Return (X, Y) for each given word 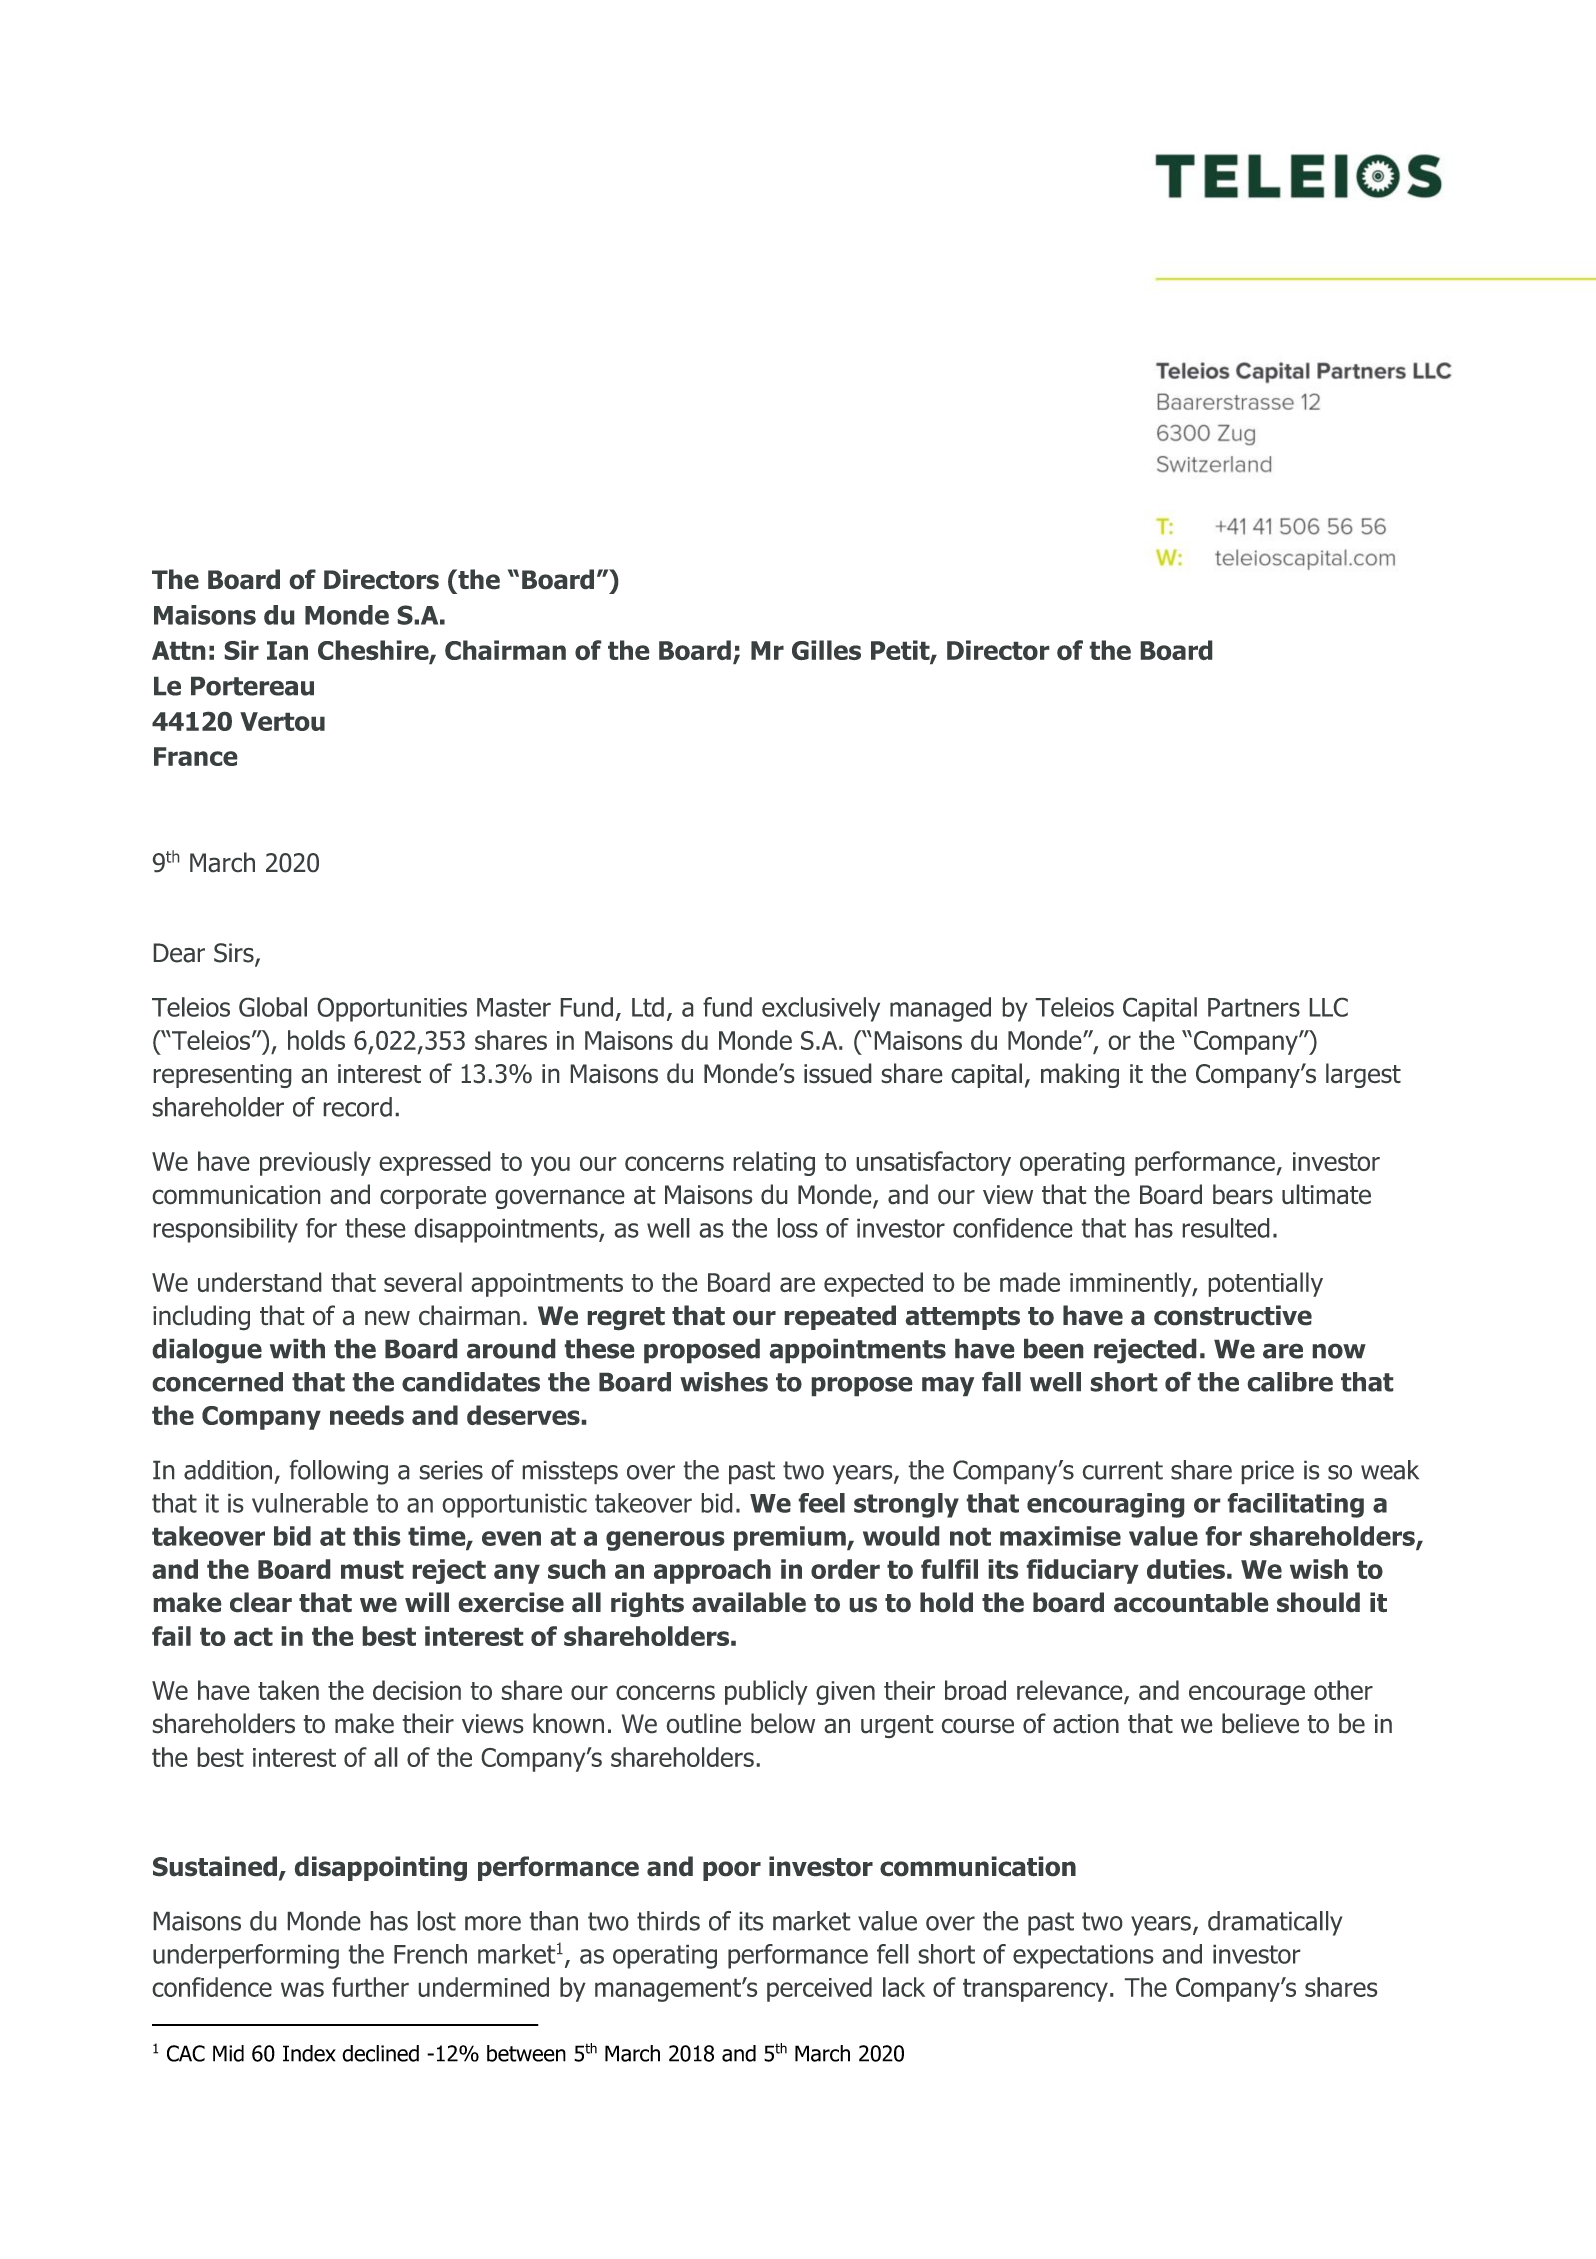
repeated (840, 1317)
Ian (287, 650)
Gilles (826, 650)
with (297, 1348)
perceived (819, 1989)
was (302, 1989)
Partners (1254, 1007)
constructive (1233, 1315)
